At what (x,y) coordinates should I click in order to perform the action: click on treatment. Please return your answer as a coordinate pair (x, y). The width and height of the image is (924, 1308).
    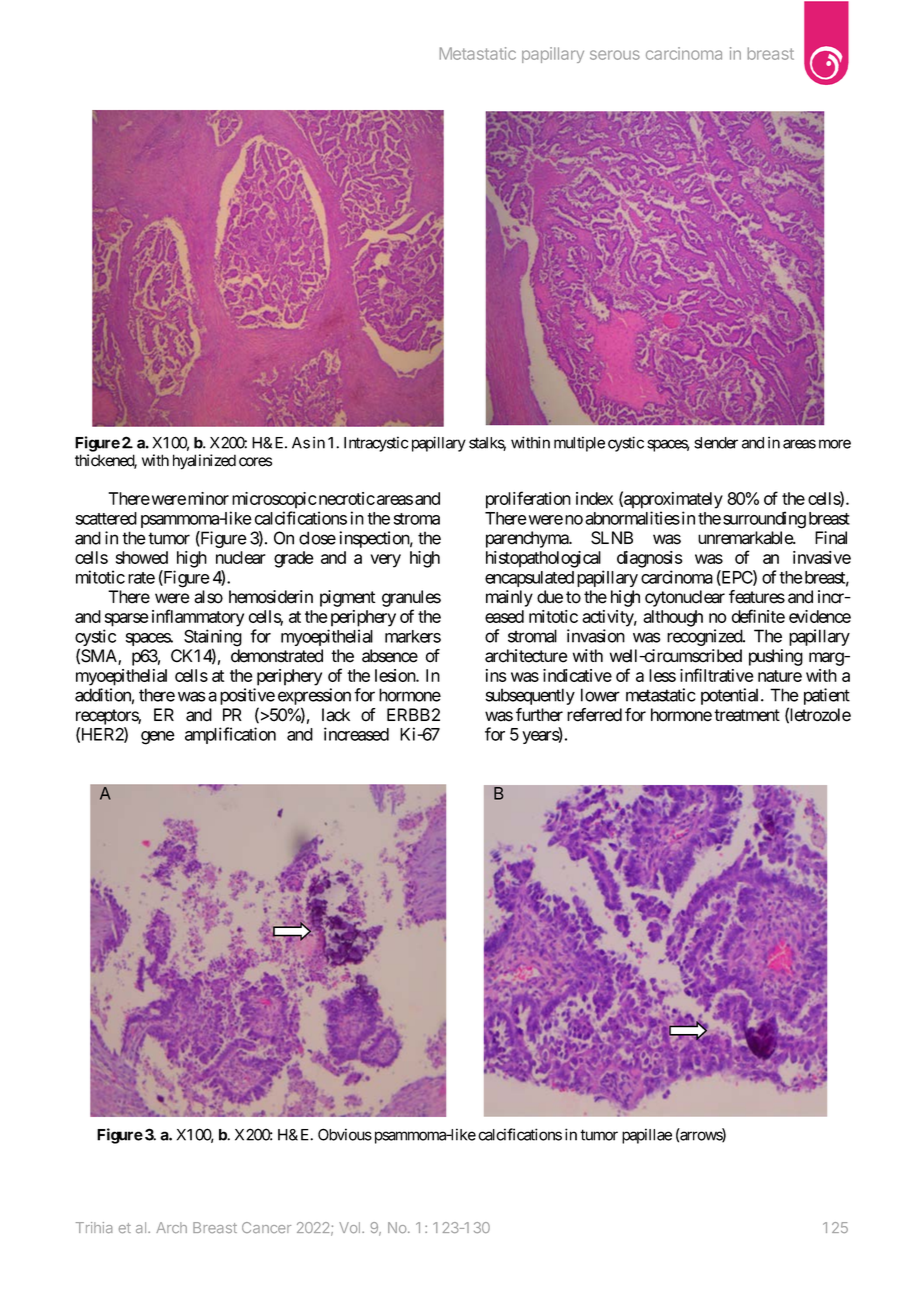
    Looking at the image, I should click on (747, 715).
